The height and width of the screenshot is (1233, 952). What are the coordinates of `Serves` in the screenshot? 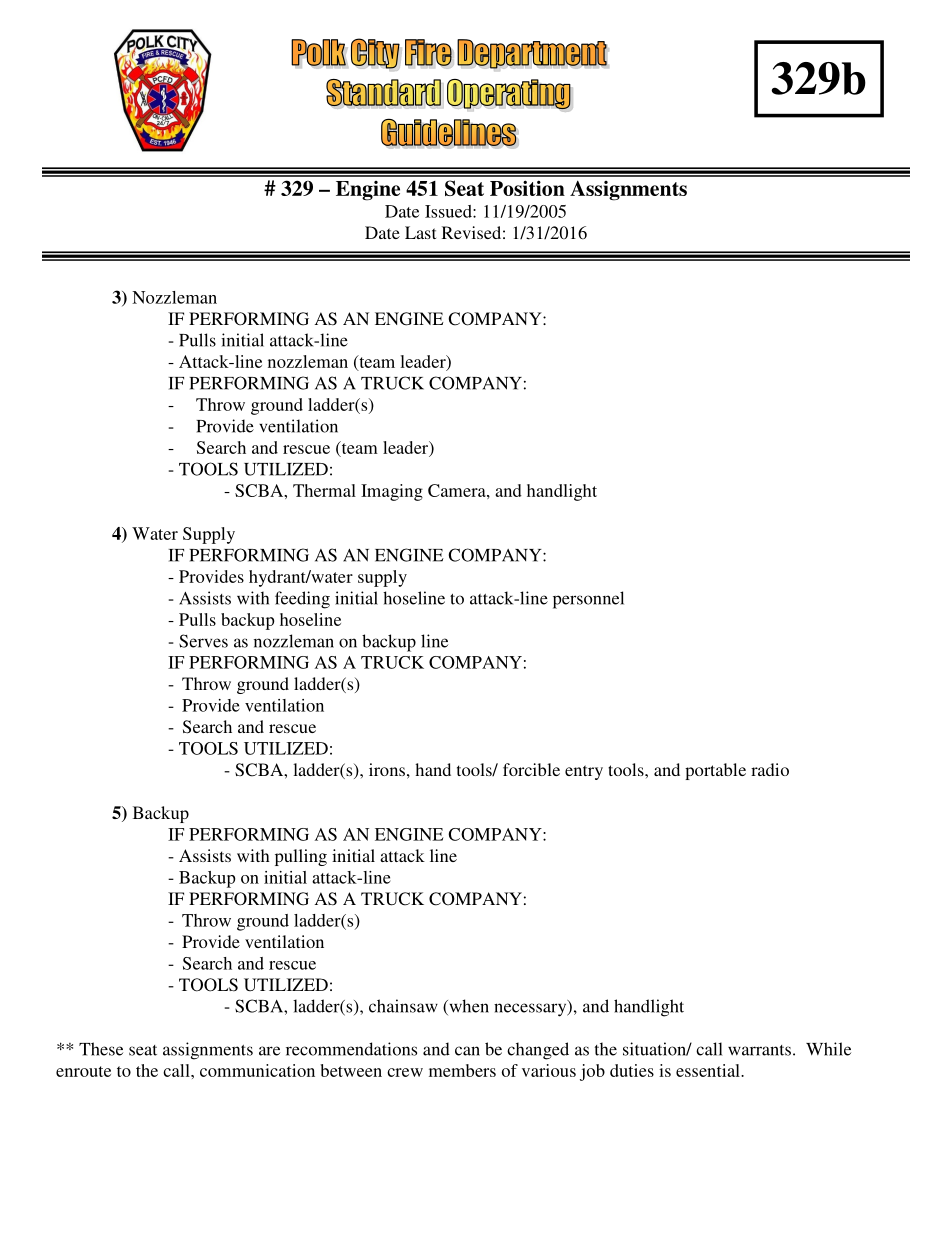 It's located at (203, 641).
